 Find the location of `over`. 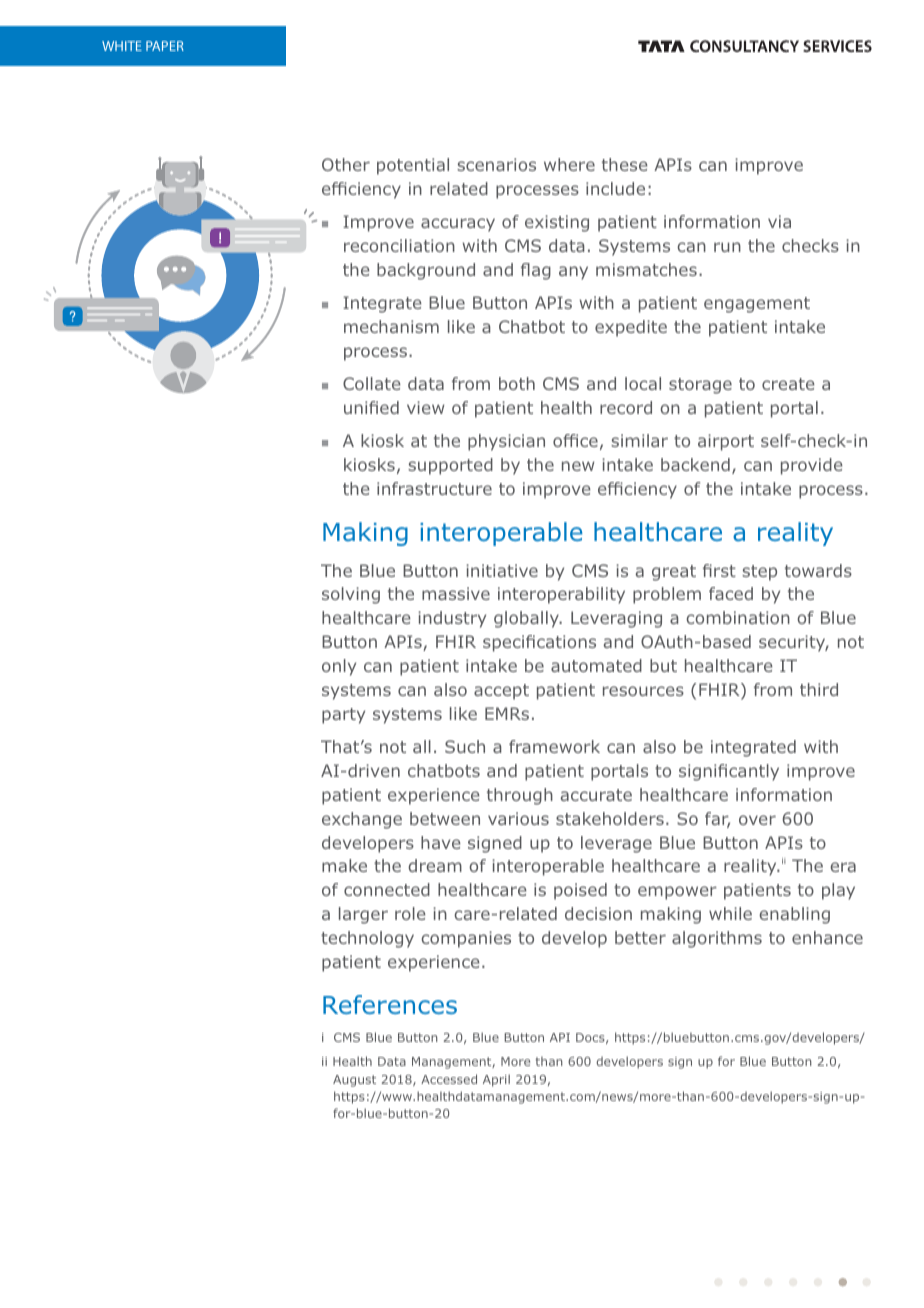

over is located at coordinates (757, 820).
